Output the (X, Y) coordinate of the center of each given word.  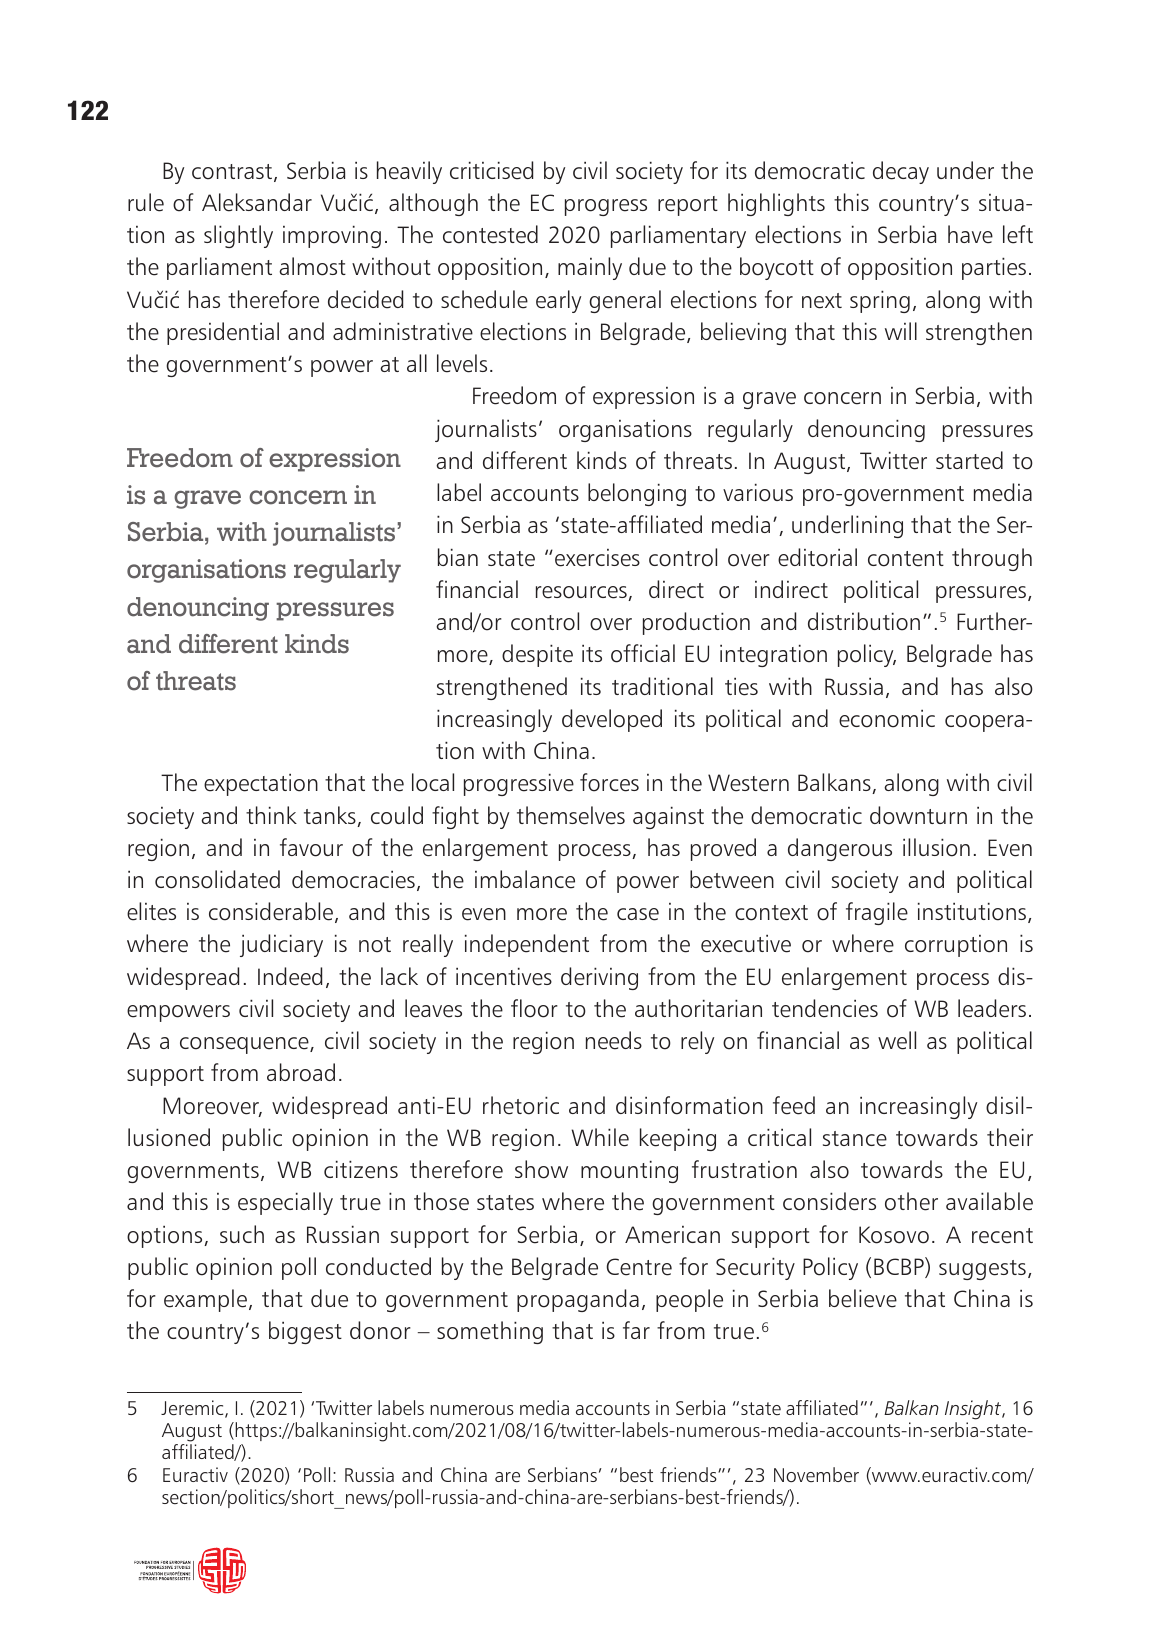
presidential (223, 333)
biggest (305, 1332)
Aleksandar (257, 202)
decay (901, 172)
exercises (597, 558)
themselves (571, 815)
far (636, 1330)
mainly (590, 268)
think (271, 815)
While (600, 1137)
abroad (301, 1072)
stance (855, 1139)
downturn (918, 815)
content (906, 559)
